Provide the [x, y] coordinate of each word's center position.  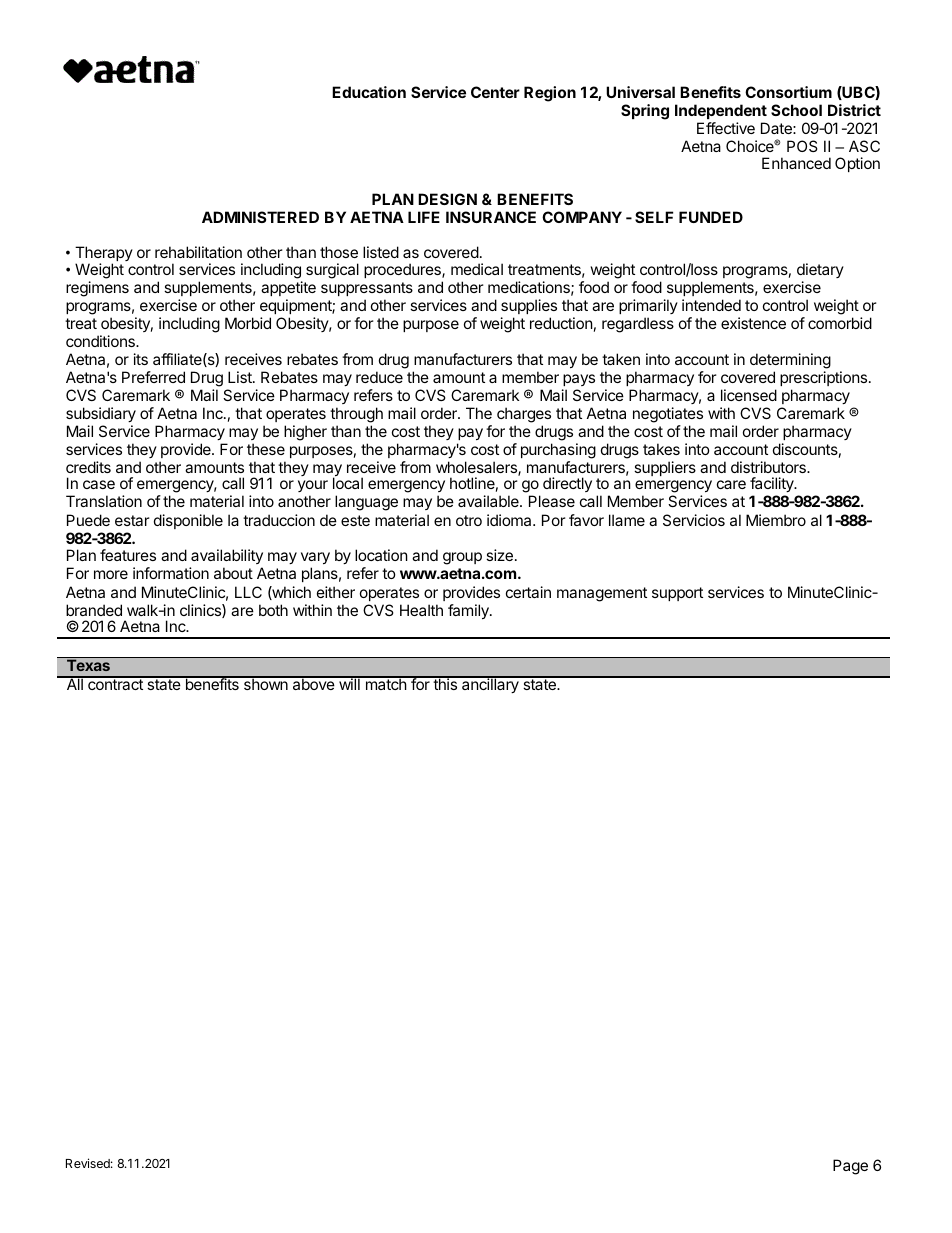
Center [495, 92]
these [266, 449]
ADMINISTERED [260, 217]
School [796, 110]
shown [265, 683]
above [313, 683]
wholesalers [477, 468]
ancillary [490, 685]
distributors [769, 467]
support [677, 594]
